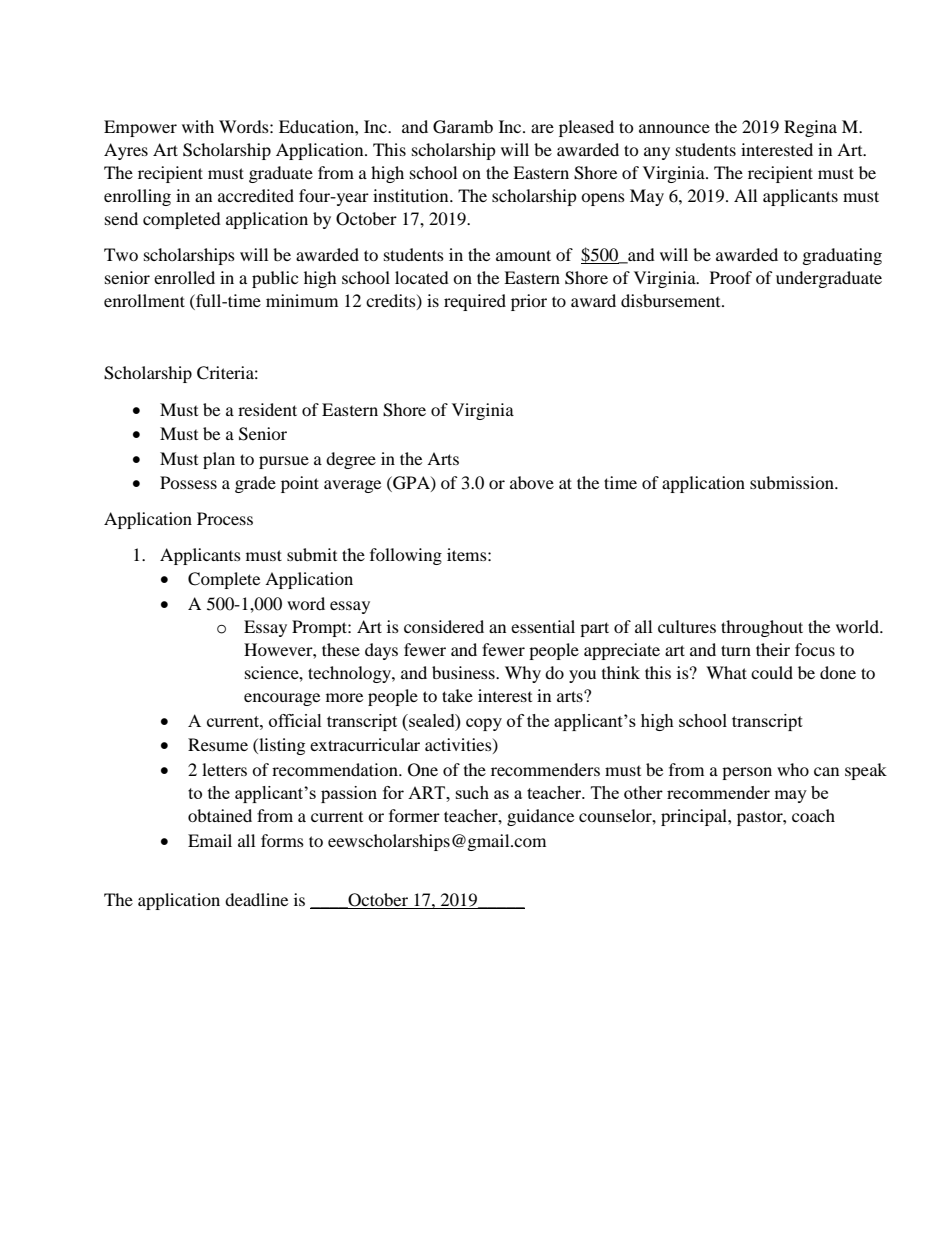 The image size is (952, 1233). Describe the element at coordinates (540, 817) in the screenshot. I see `guidance` at that location.
